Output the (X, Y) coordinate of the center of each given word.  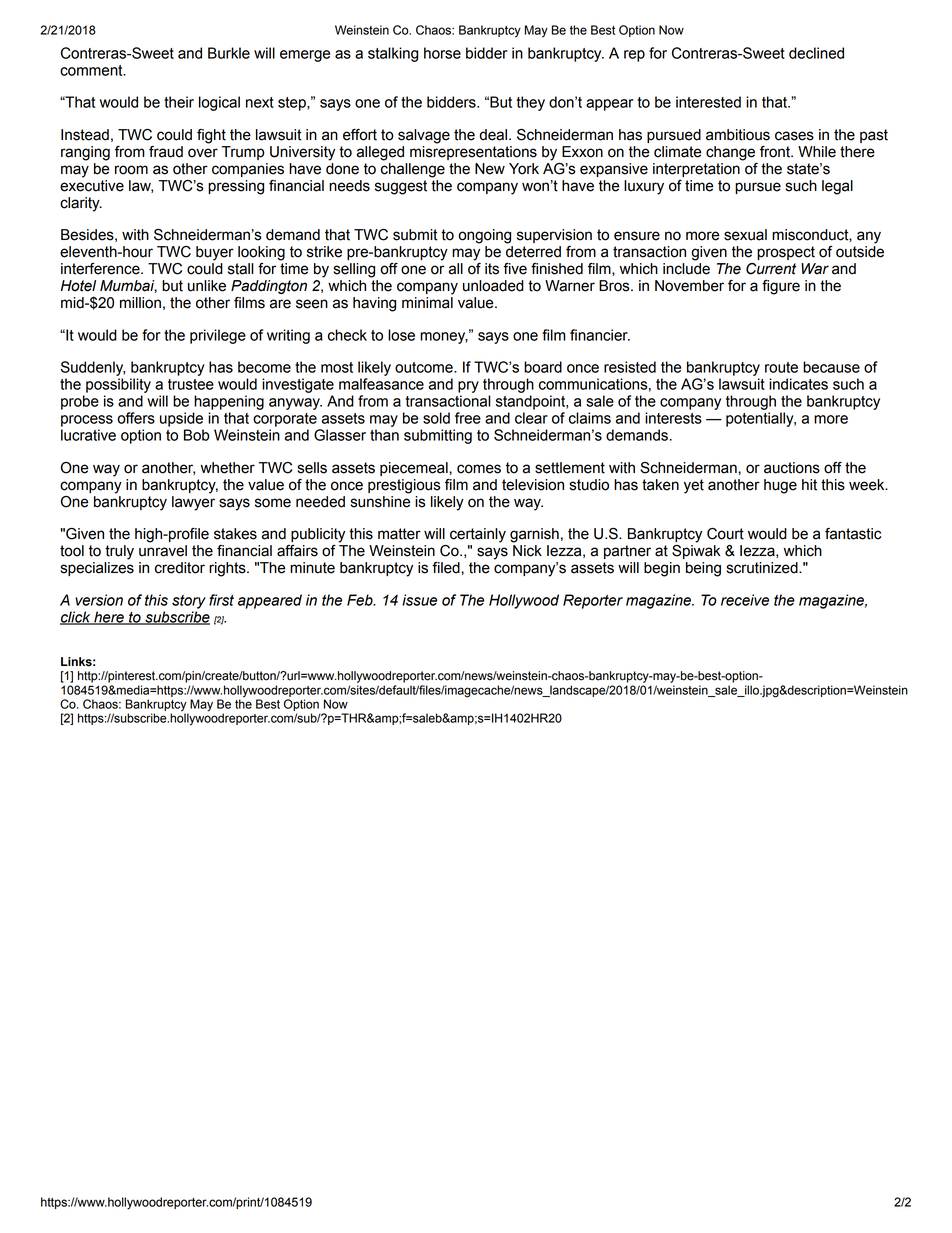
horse (442, 53)
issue (419, 600)
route (781, 367)
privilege (218, 336)
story (189, 602)
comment (92, 70)
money (444, 338)
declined (816, 53)
